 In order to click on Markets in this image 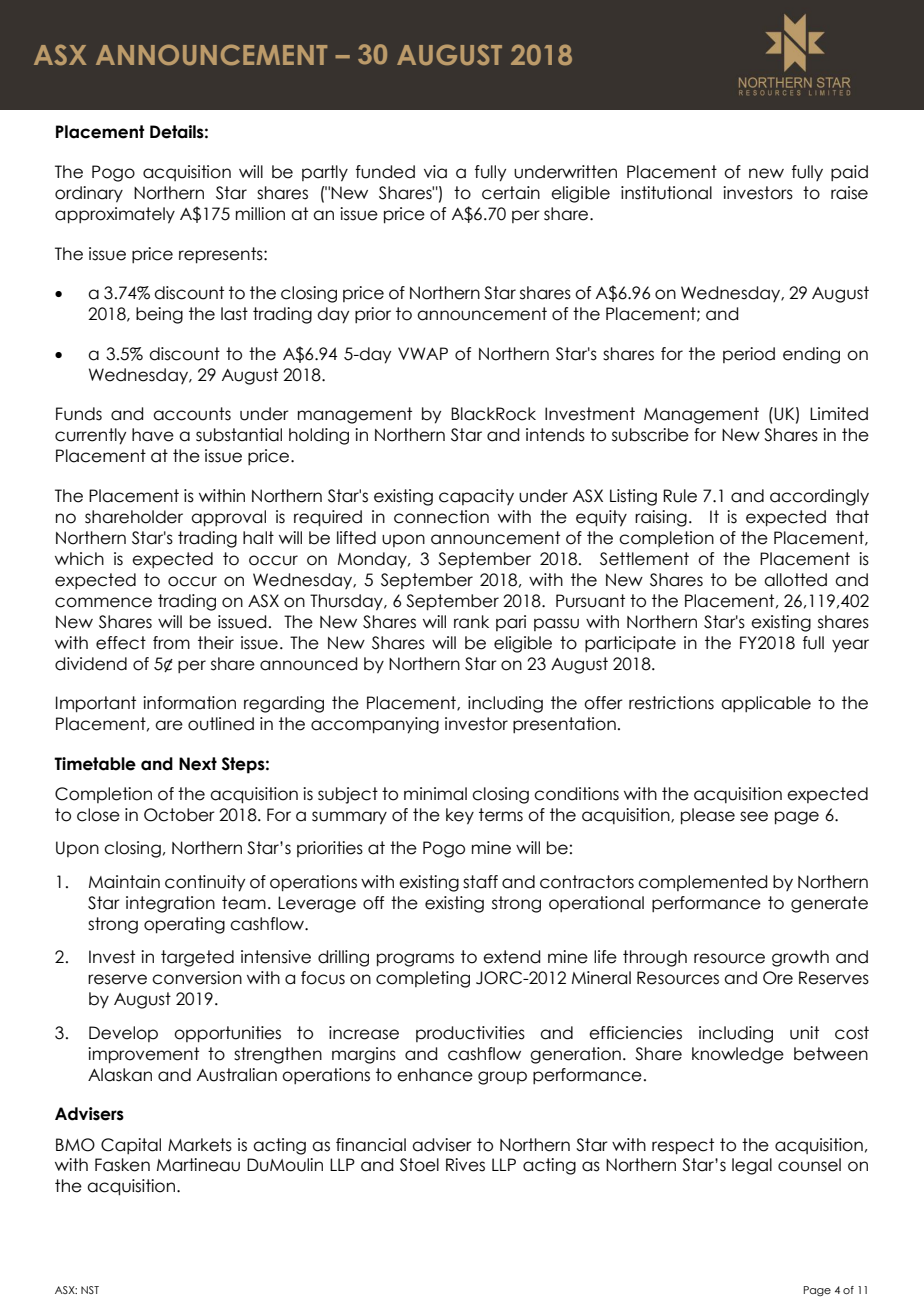, I will do `click(200, 1145)`.
